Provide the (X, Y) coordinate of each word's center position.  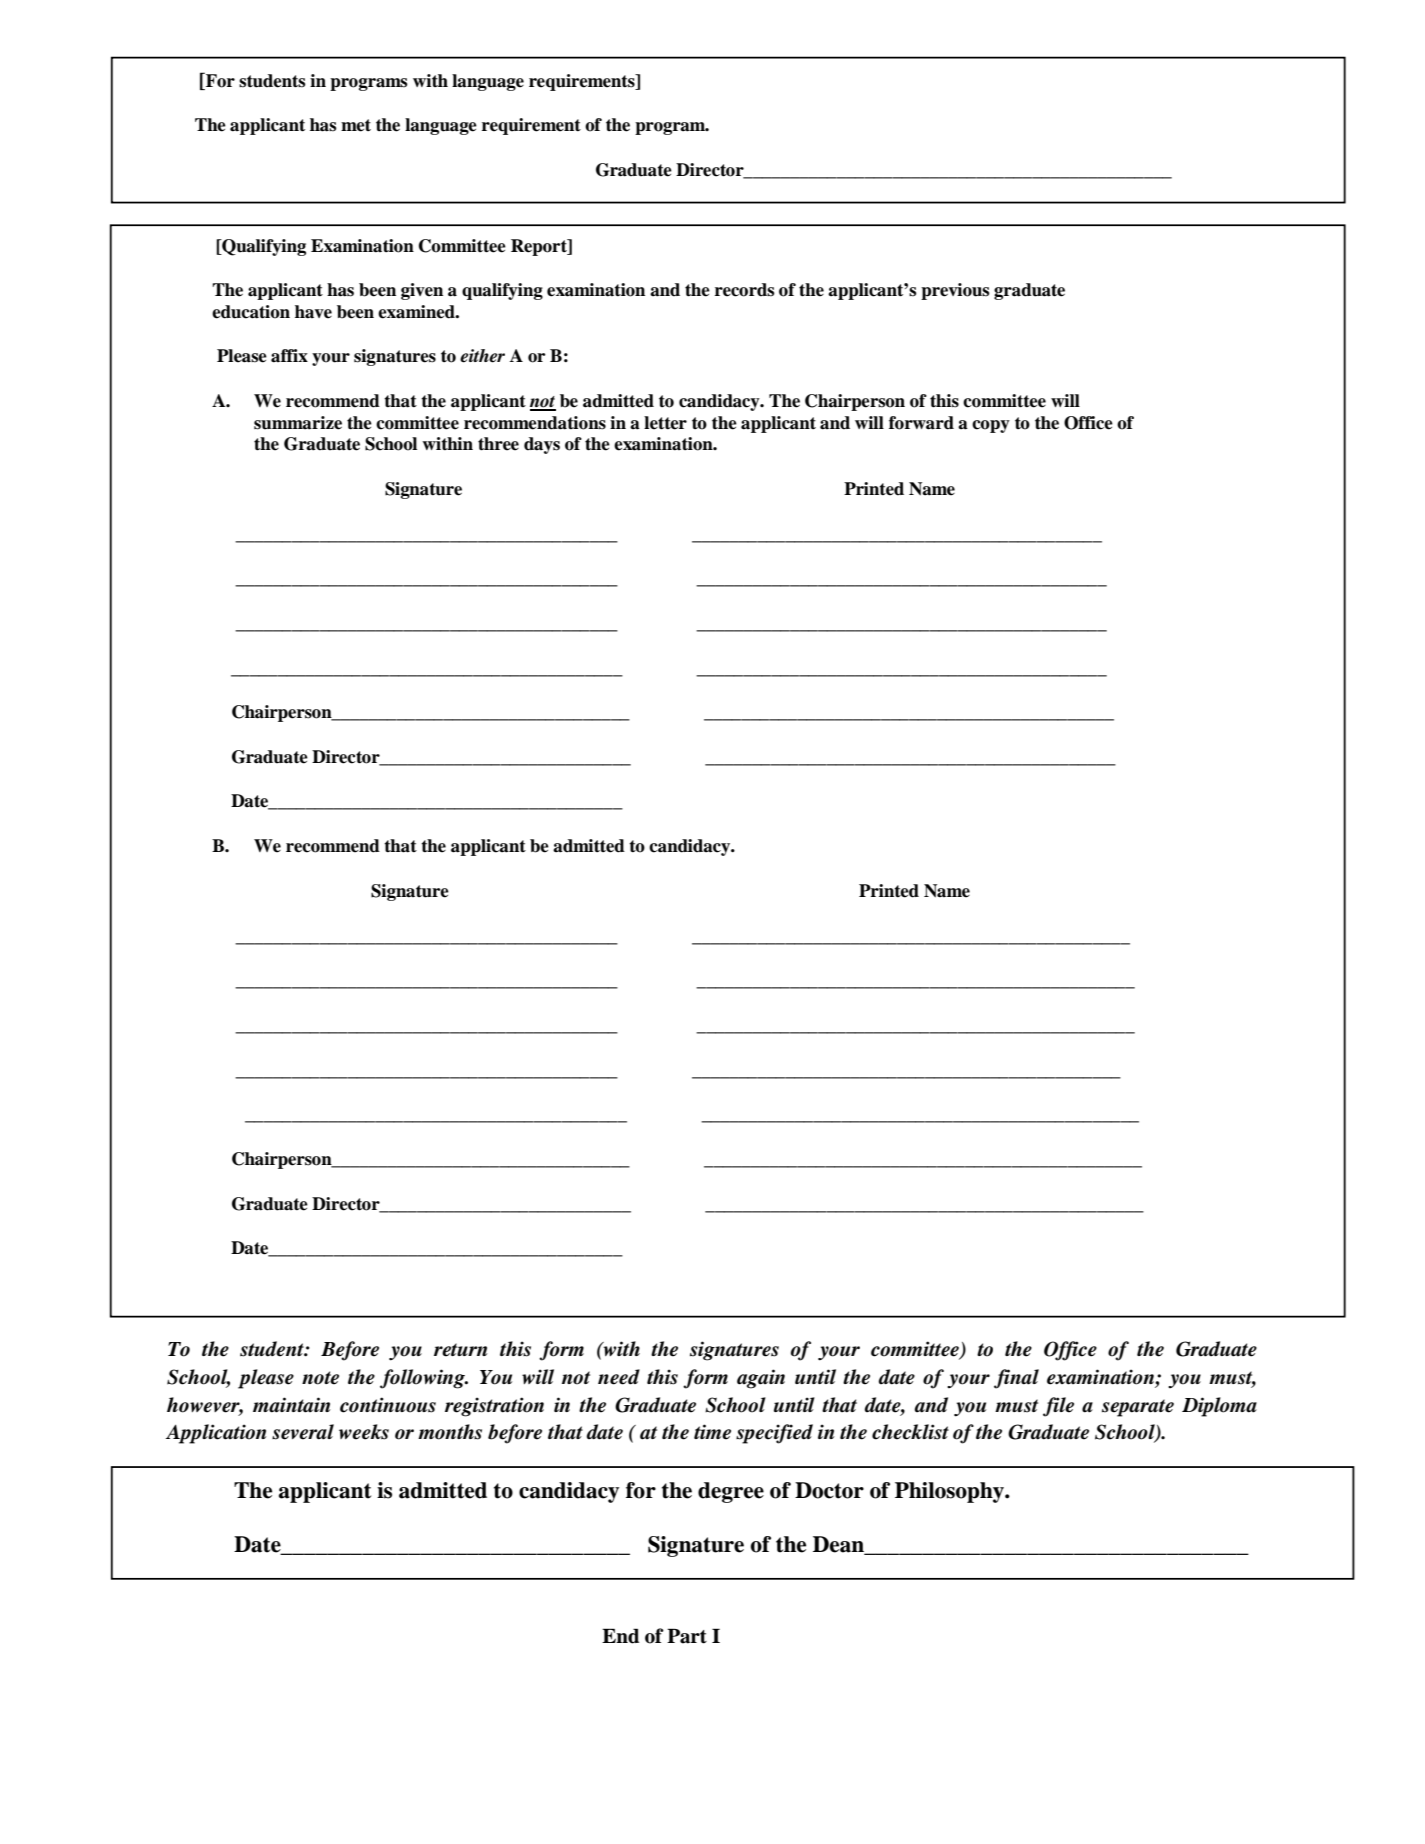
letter (665, 423)
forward (921, 423)
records (745, 290)
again (761, 1379)
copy (991, 426)
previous (955, 291)
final (1016, 1379)
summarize (298, 423)
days (542, 445)
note (320, 1378)
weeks (364, 1432)
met (356, 125)
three (498, 444)
